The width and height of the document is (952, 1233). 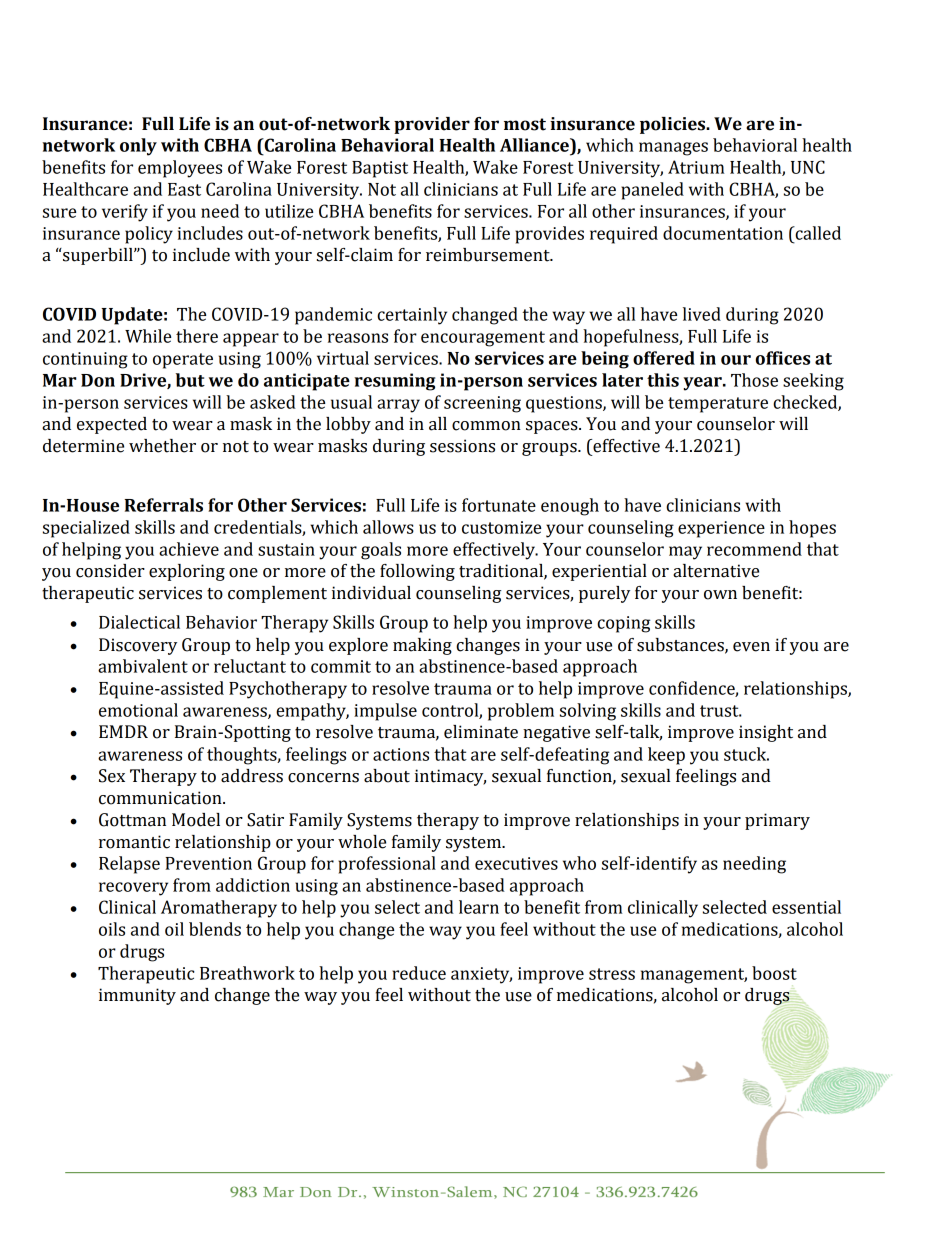 What do you see at coordinates (718, 405) in the document?
I see `temperature` at bounding box center [718, 405].
